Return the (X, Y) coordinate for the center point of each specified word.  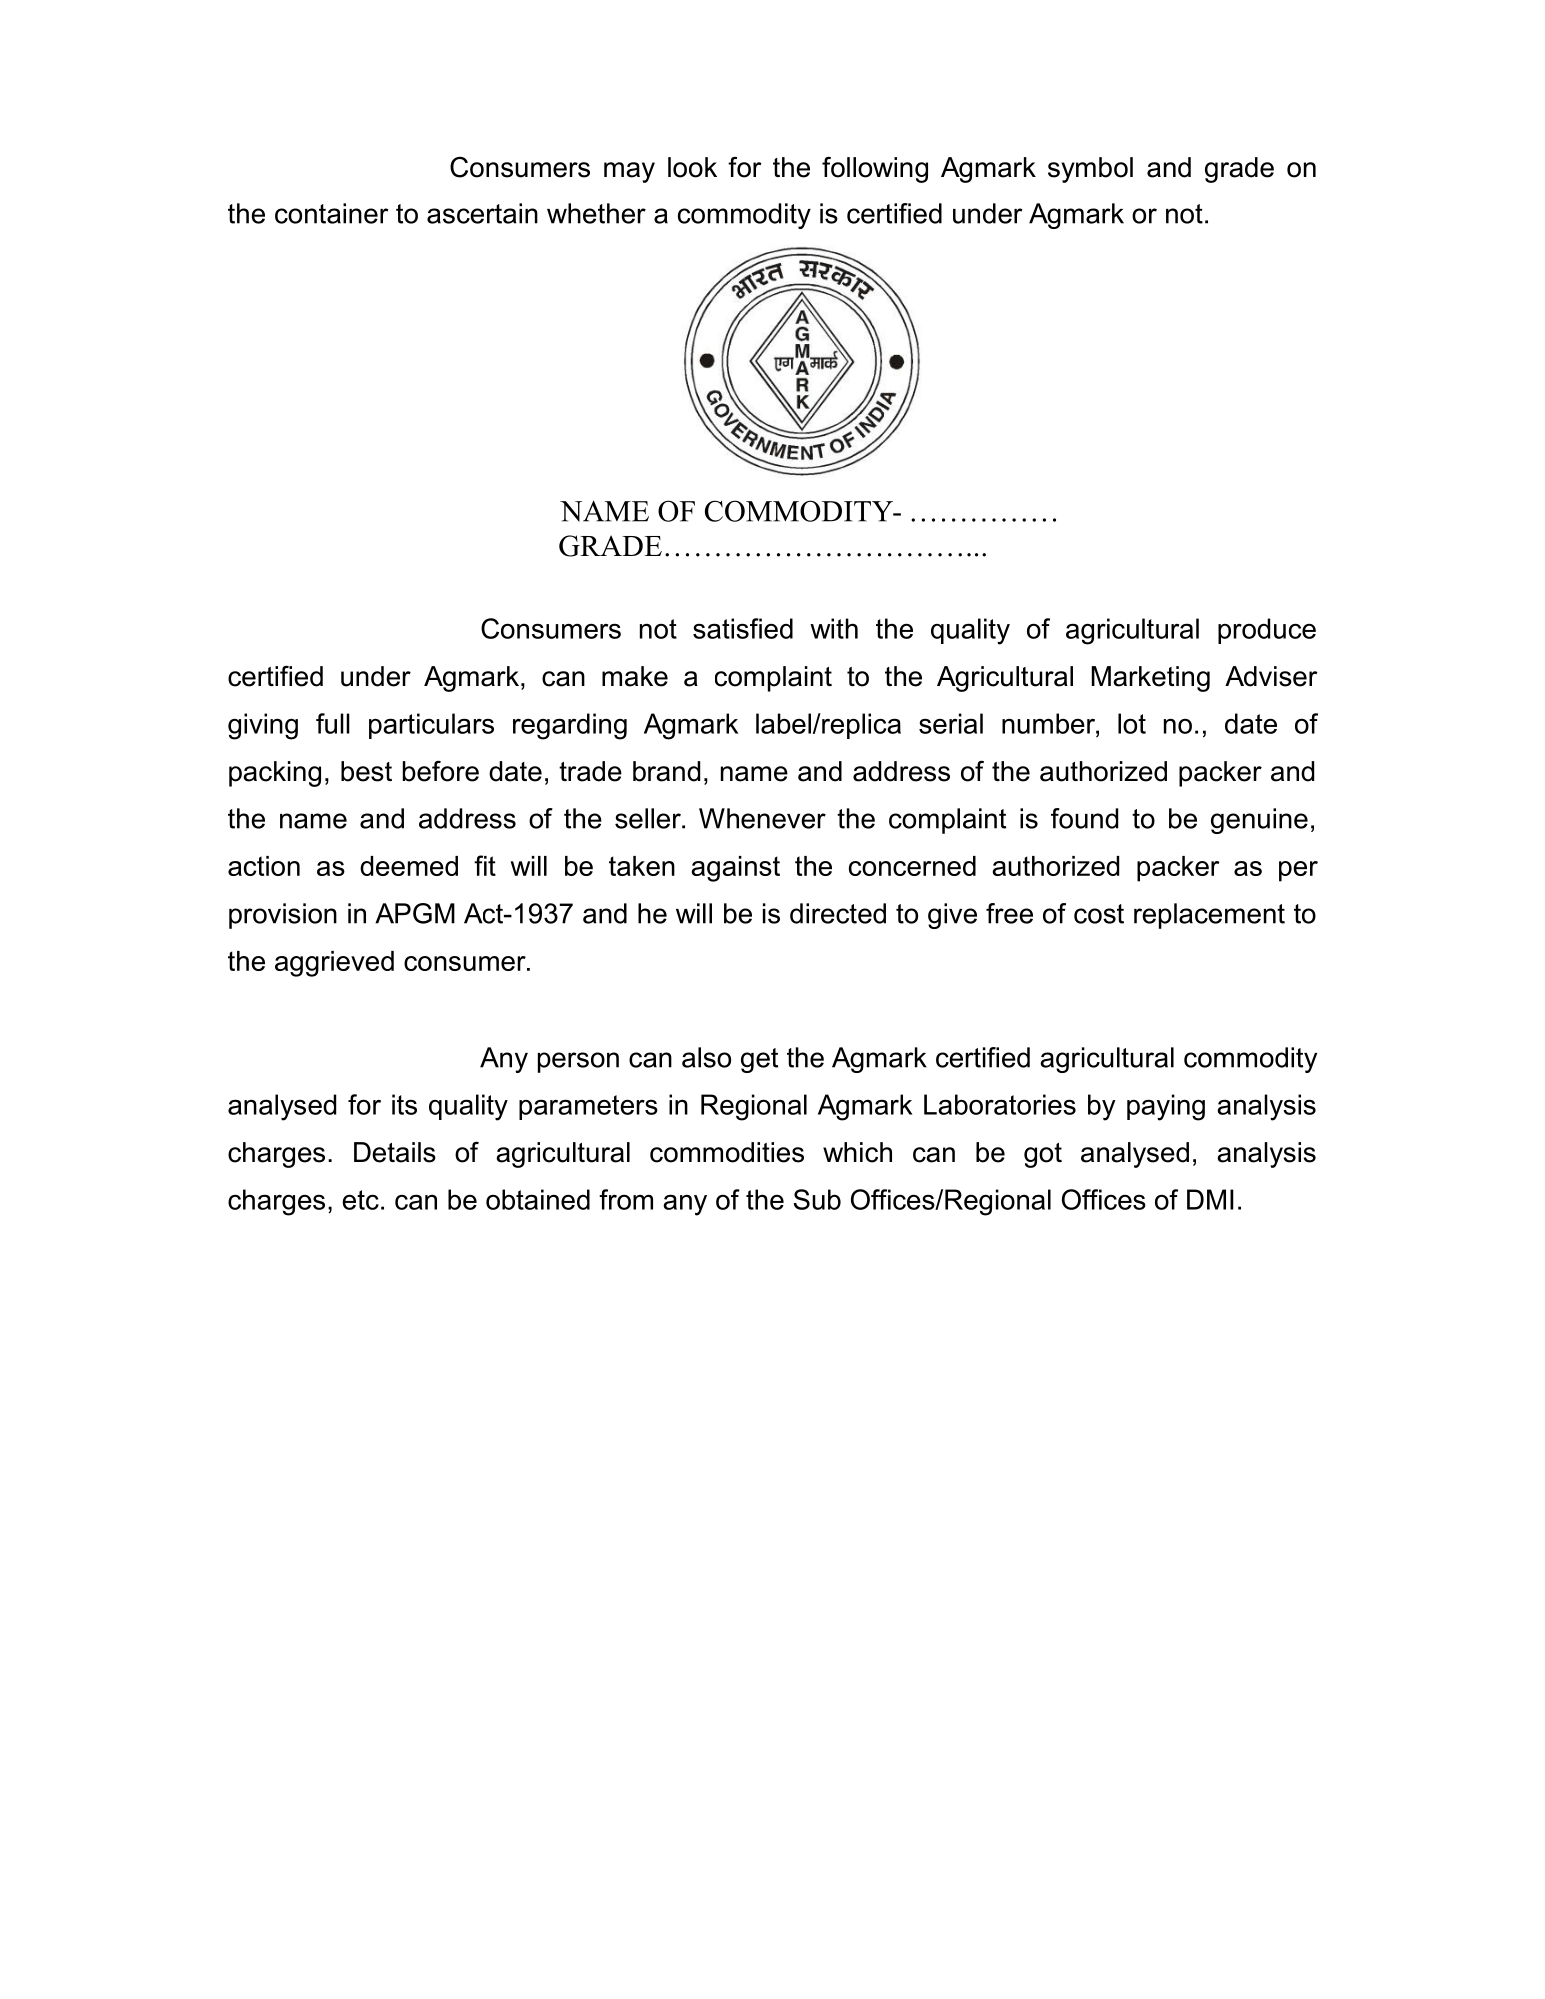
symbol (1090, 170)
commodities (727, 1152)
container (332, 213)
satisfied (743, 628)
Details (395, 1152)
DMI (1210, 1199)
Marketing (1151, 679)
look (692, 167)
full (333, 723)
